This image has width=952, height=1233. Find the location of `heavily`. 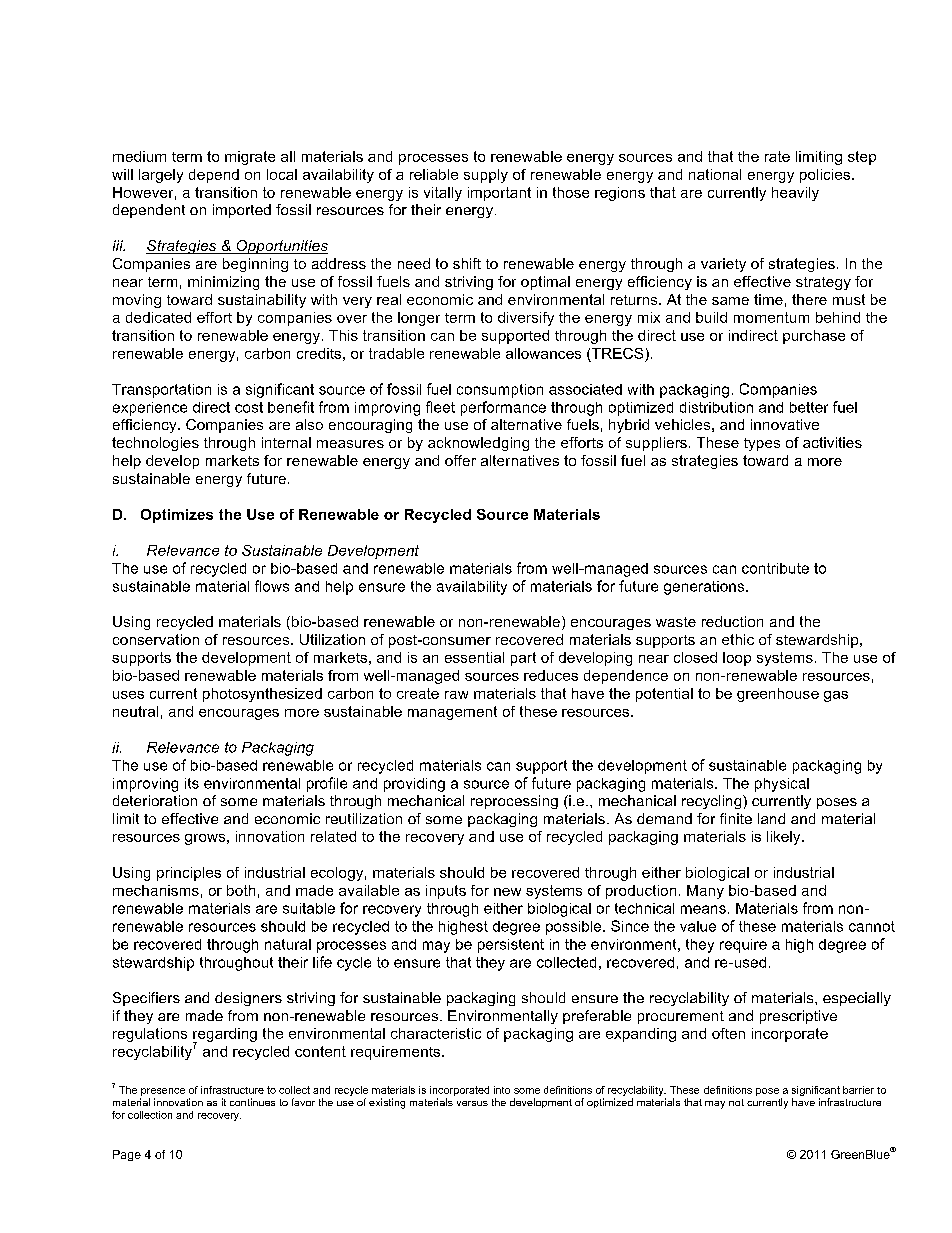

heavily is located at coordinates (795, 194).
